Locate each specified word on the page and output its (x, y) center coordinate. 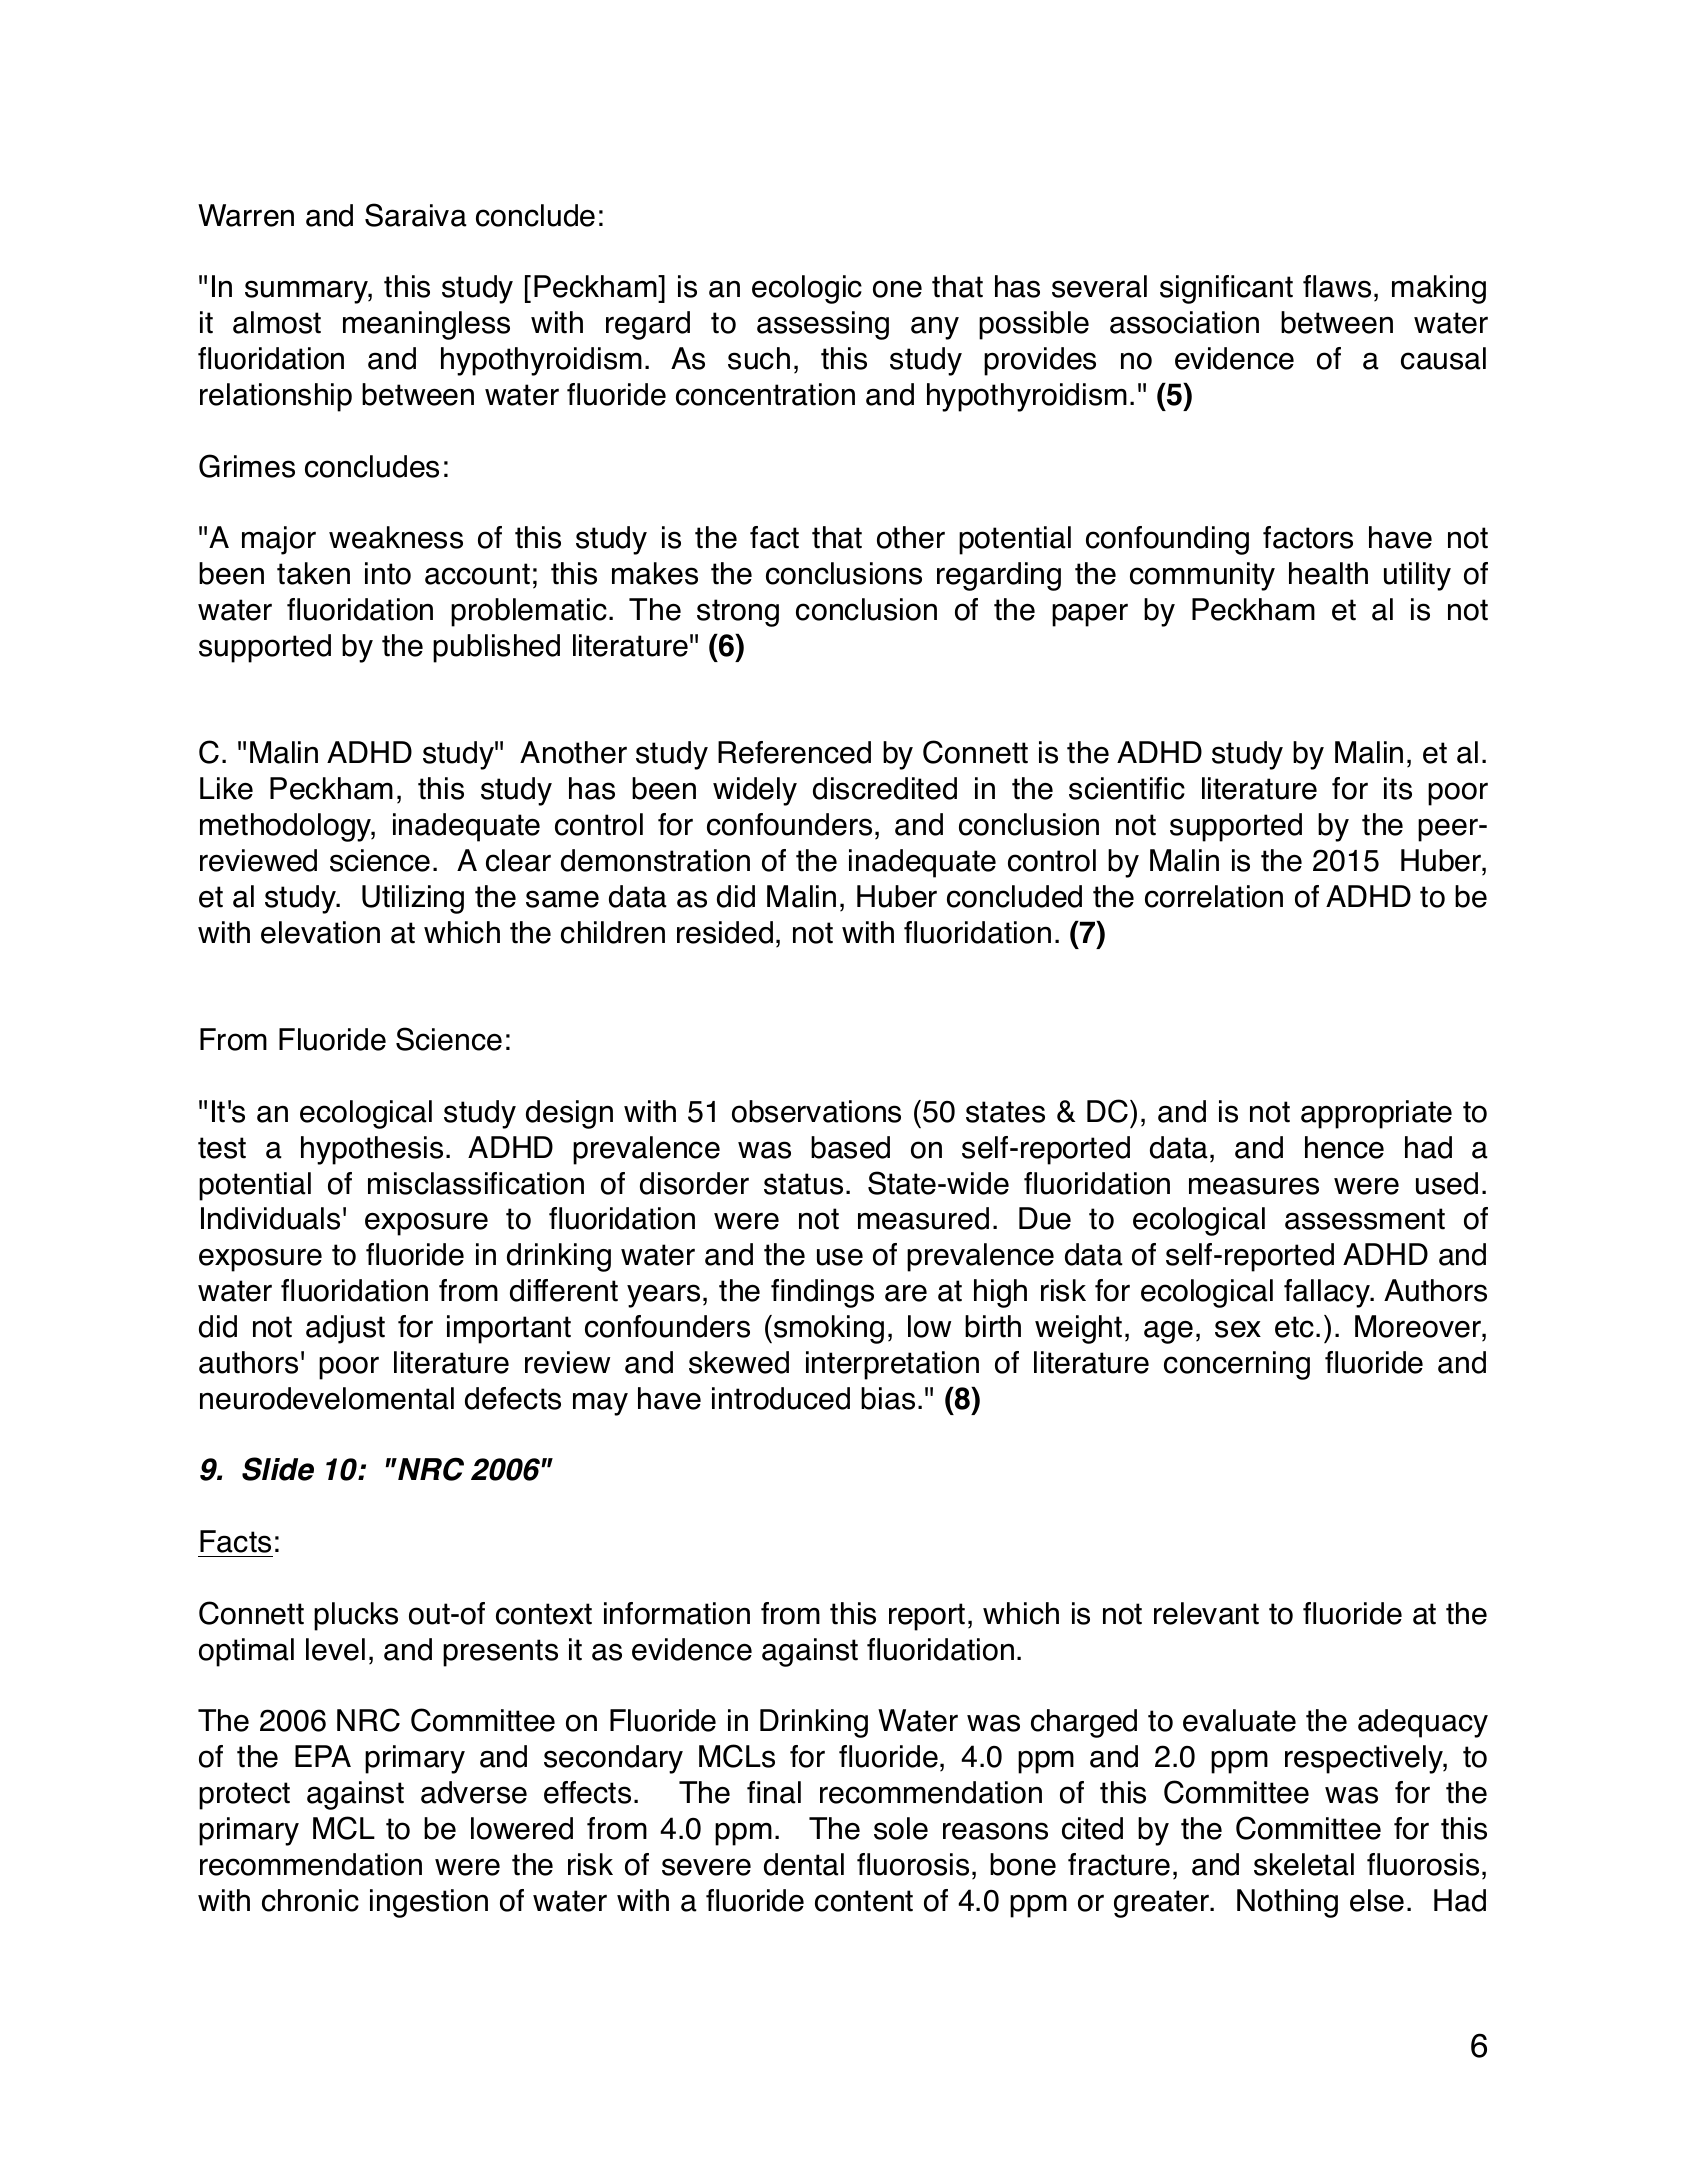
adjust (345, 1329)
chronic (310, 1900)
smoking (829, 1329)
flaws (1337, 286)
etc (1294, 1327)
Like (226, 788)
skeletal (1304, 1864)
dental (804, 1864)
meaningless (426, 325)
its (1398, 788)
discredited (885, 788)
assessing (823, 325)
